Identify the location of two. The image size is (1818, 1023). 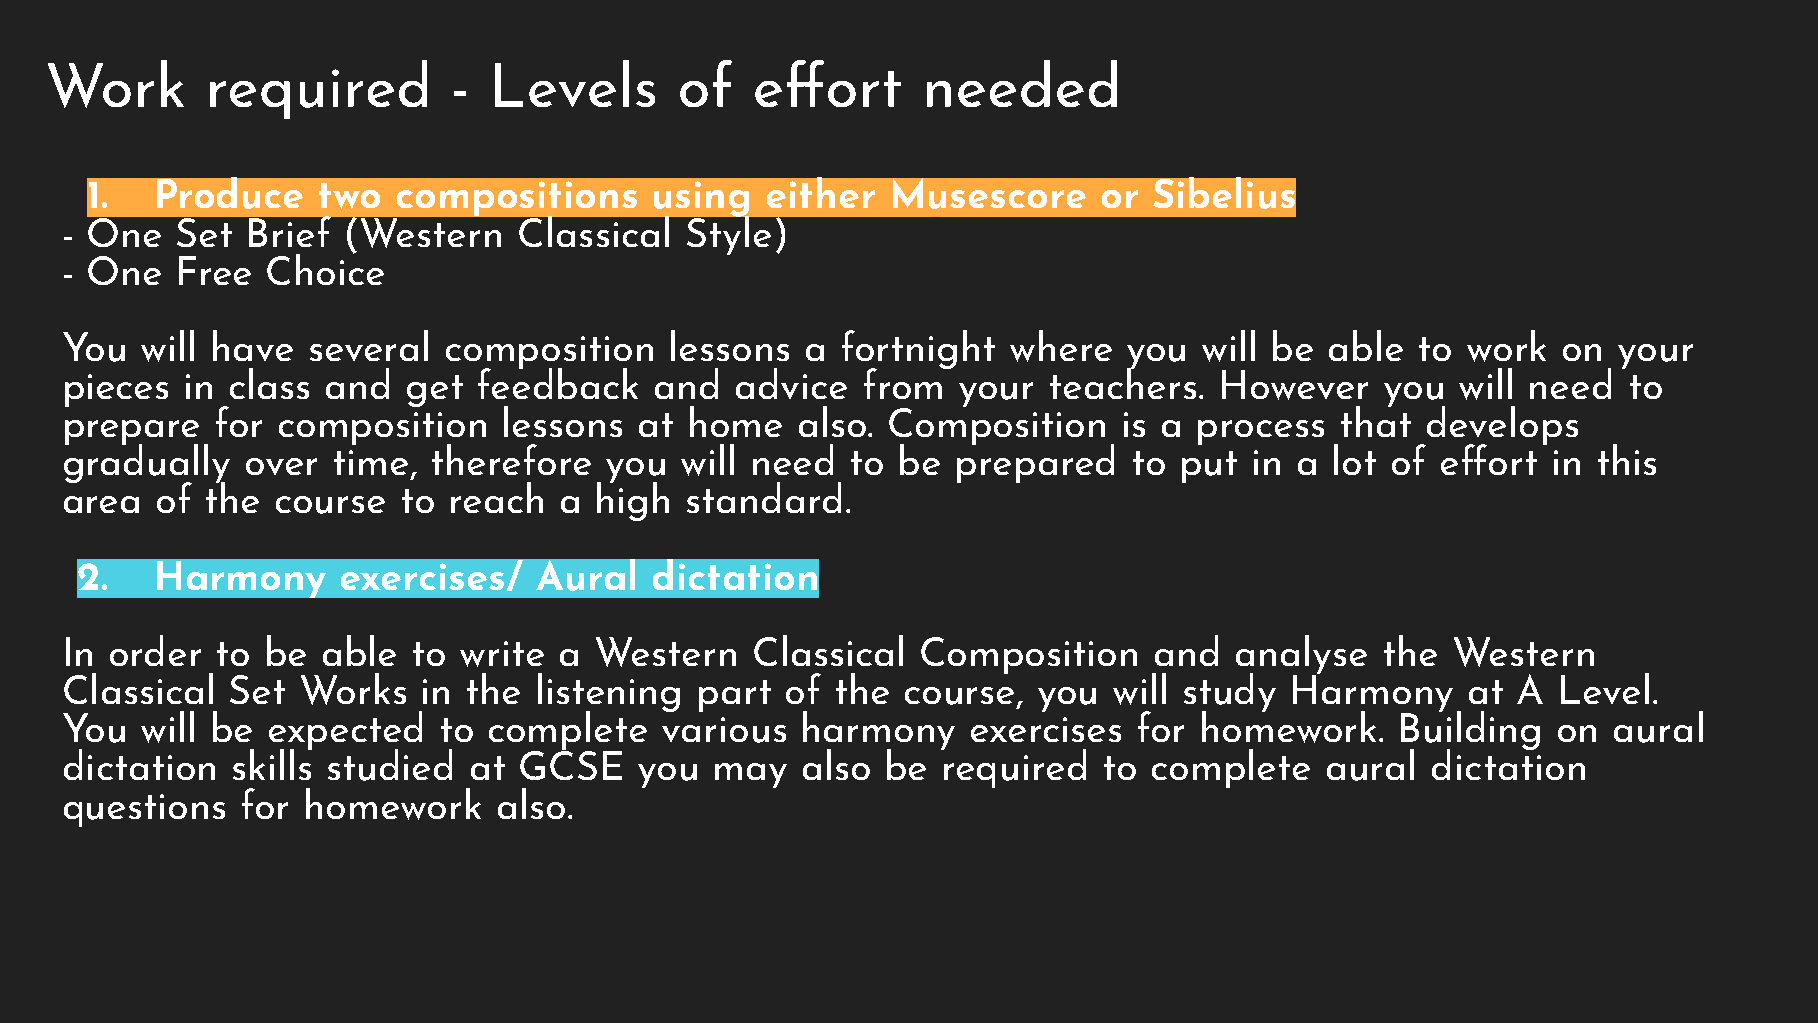
(349, 196).
